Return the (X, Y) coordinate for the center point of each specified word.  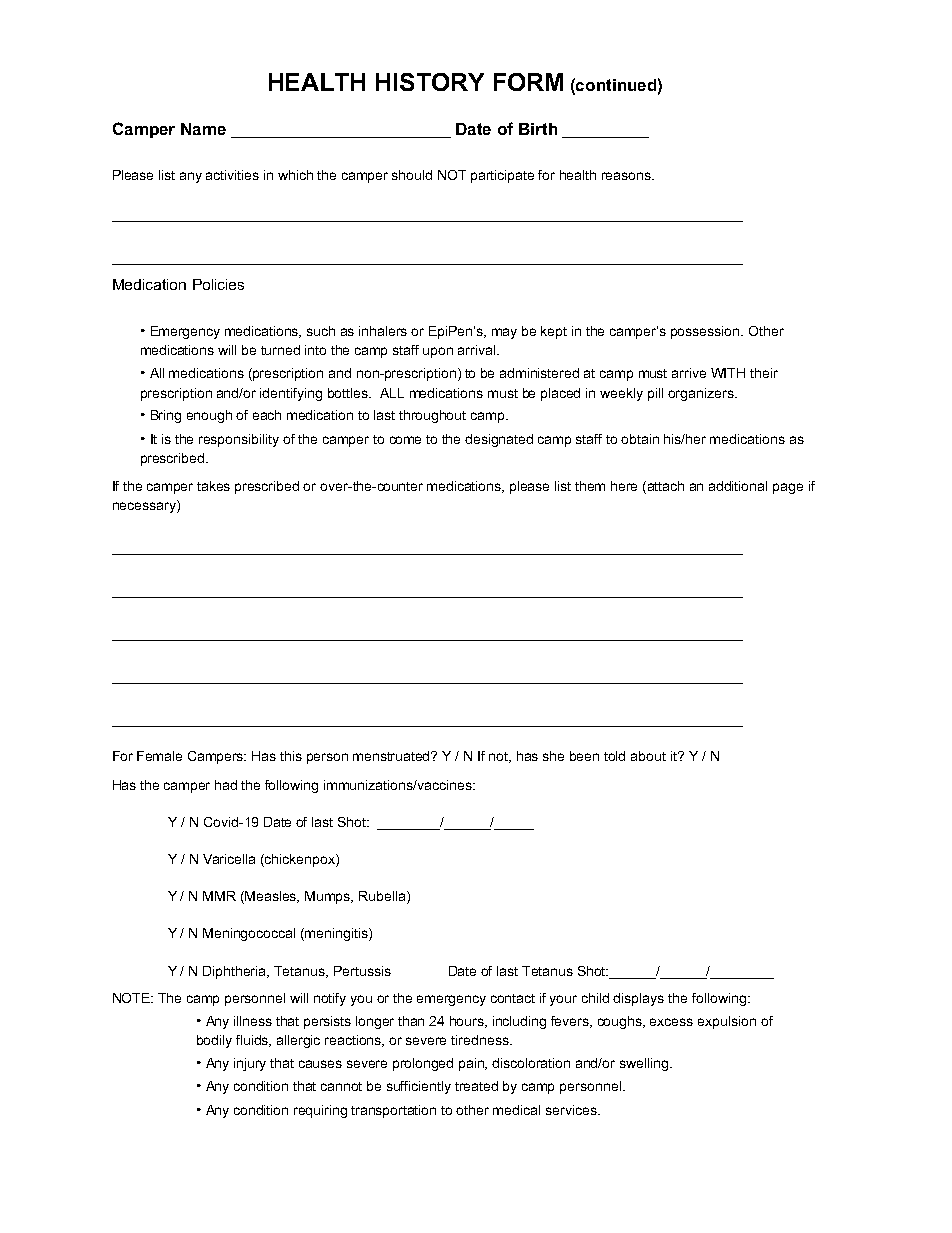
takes (213, 486)
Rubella (383, 896)
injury (250, 1064)
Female (159, 756)
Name (203, 129)
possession (706, 332)
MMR (219, 896)
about (648, 756)
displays (638, 999)
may (504, 333)
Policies (218, 284)
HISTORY (430, 82)
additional (738, 486)
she (553, 756)
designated (499, 440)
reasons (628, 176)
